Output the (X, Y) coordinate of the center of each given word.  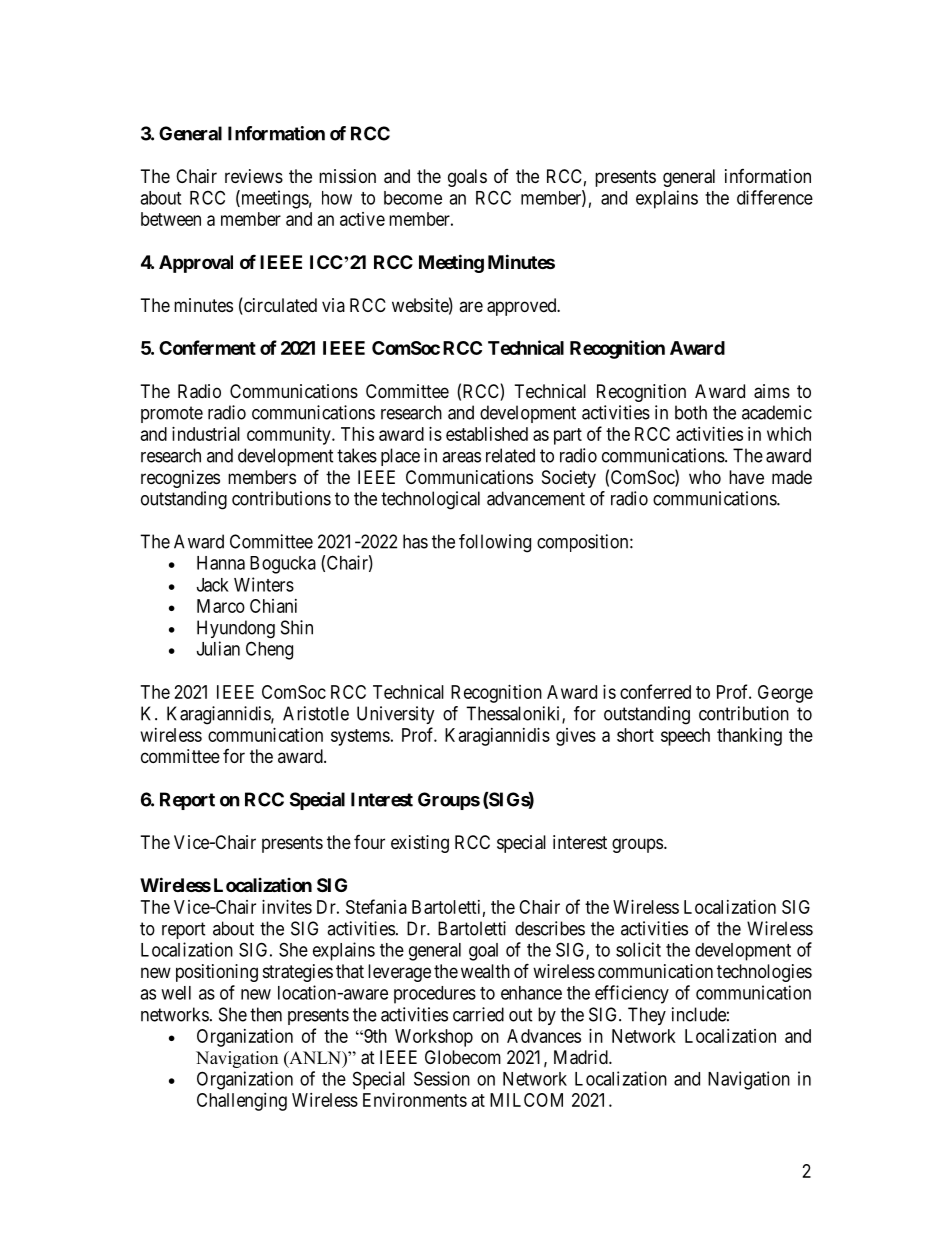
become (413, 198)
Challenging (242, 1102)
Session (442, 1078)
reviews (254, 176)
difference (775, 197)
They (647, 1016)
